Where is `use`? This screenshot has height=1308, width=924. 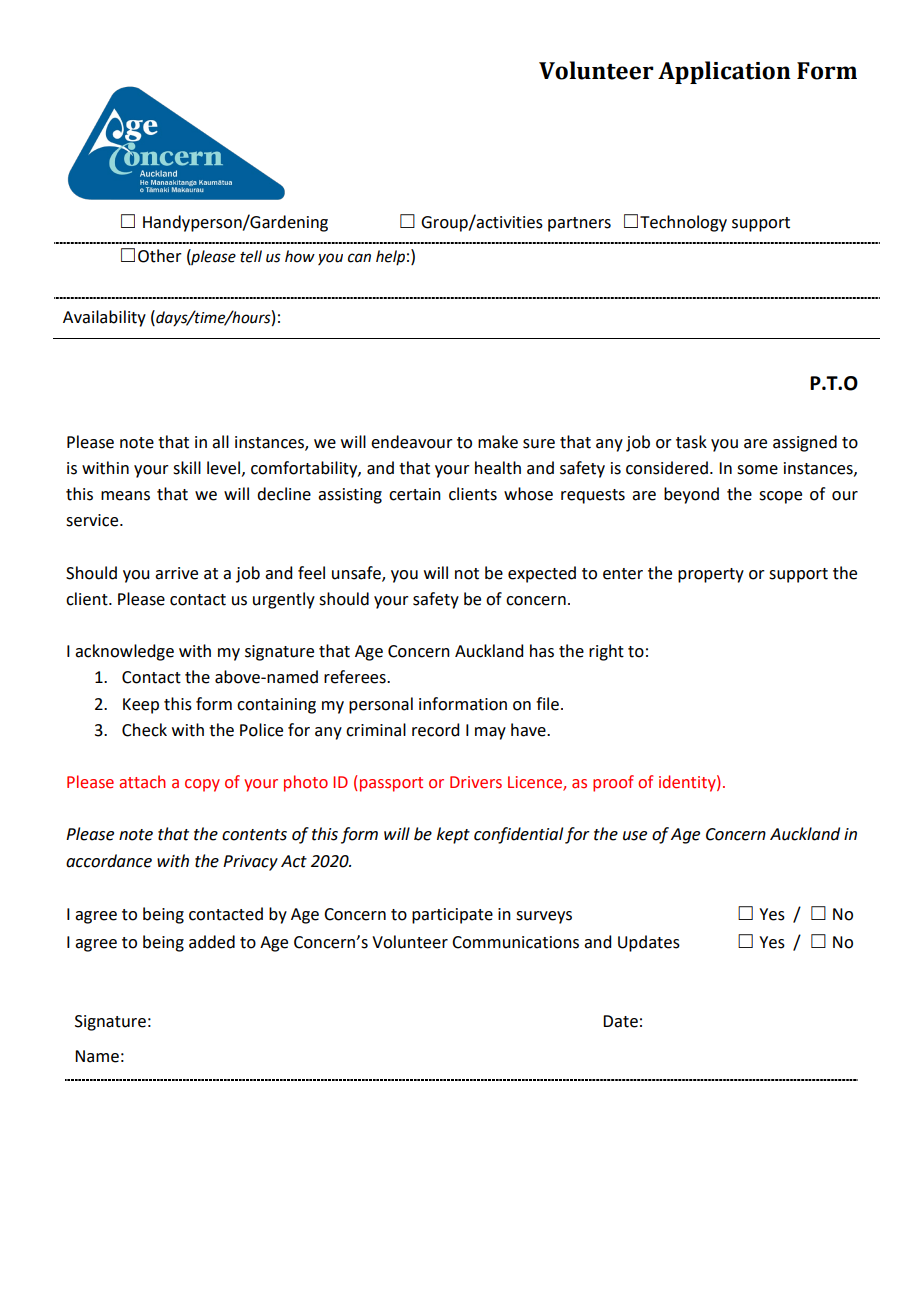
use is located at coordinates (635, 836).
